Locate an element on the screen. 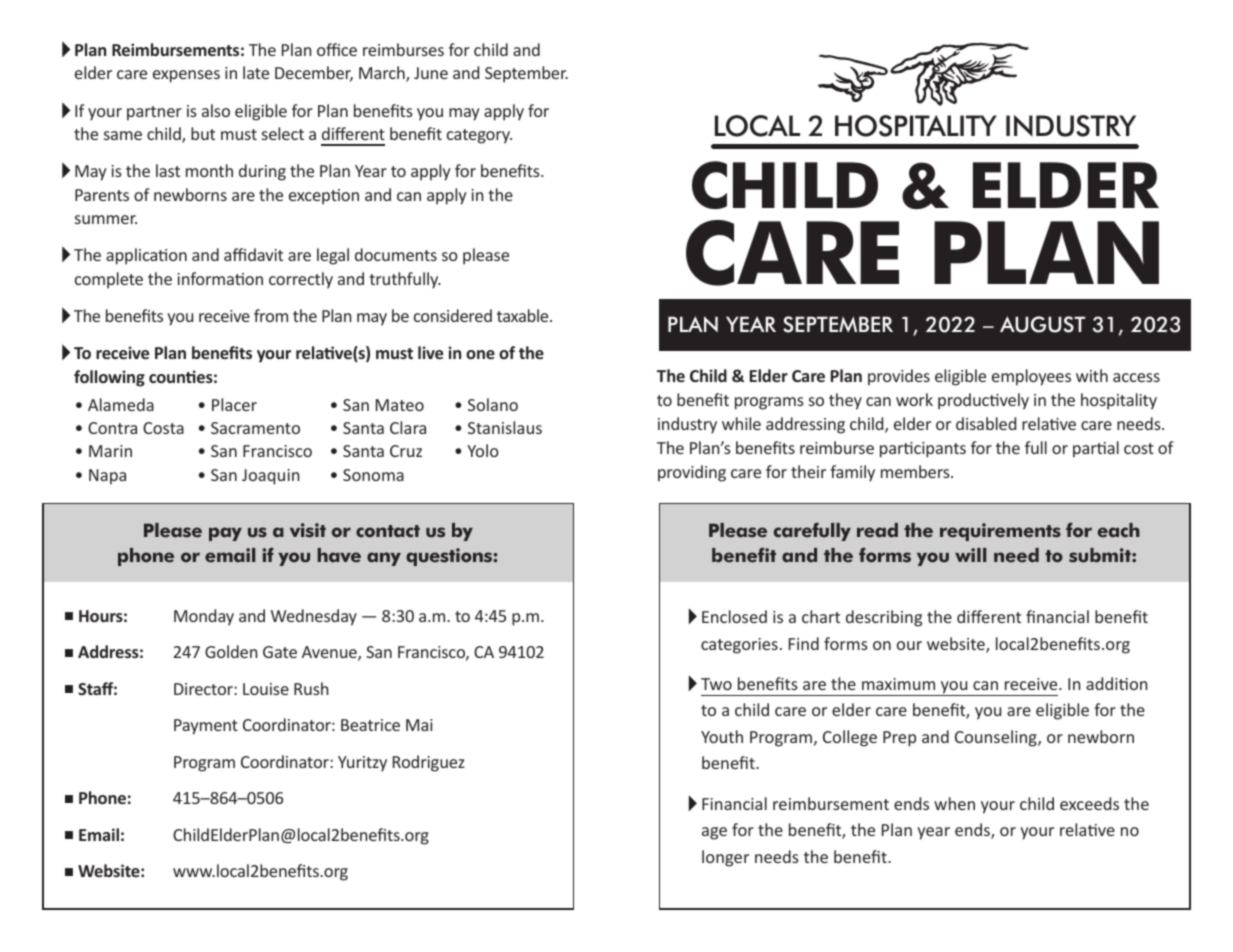 The image size is (1233, 952). late is located at coordinates (256, 72).
